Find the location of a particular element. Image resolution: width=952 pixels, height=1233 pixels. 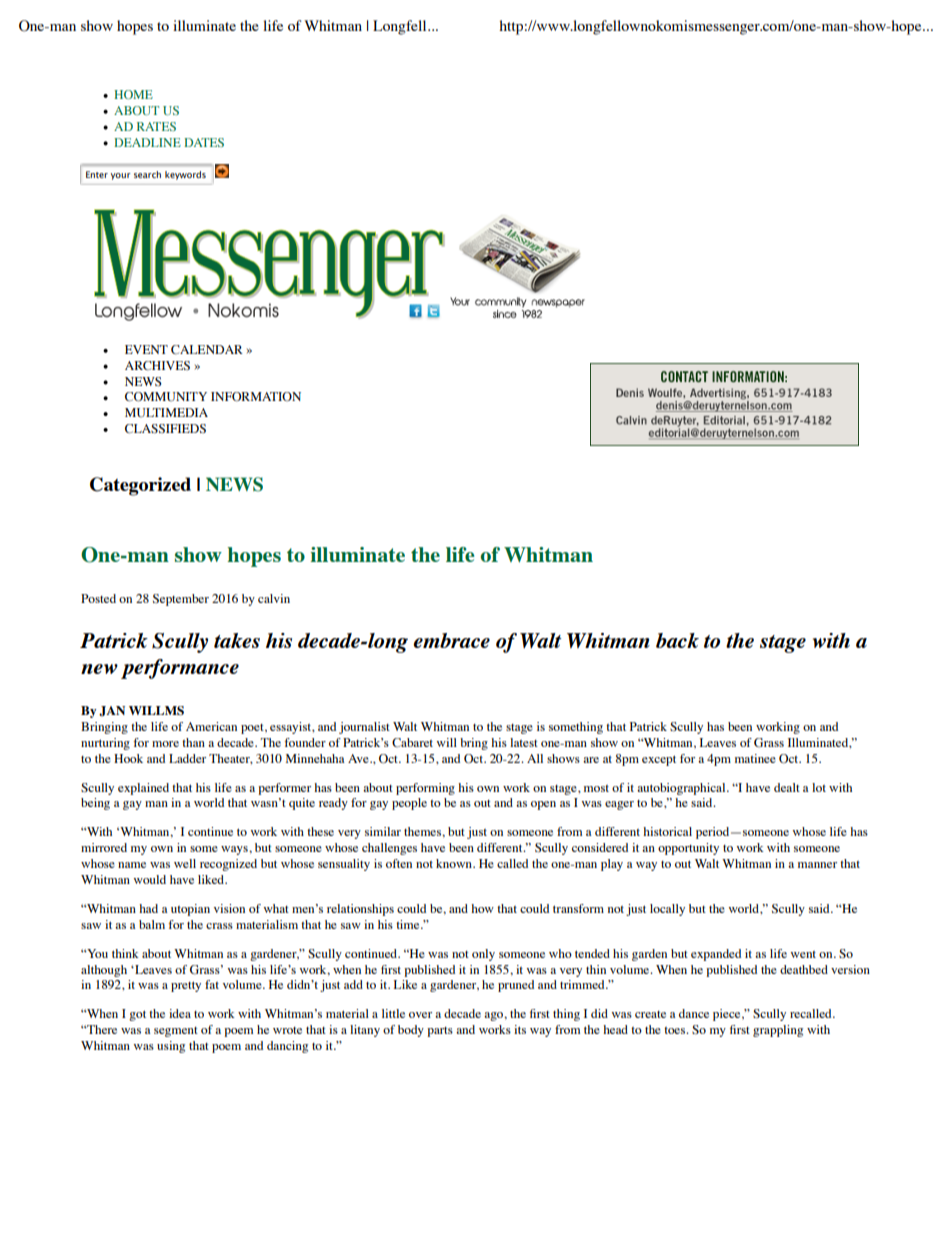

September is located at coordinates (181, 600).
